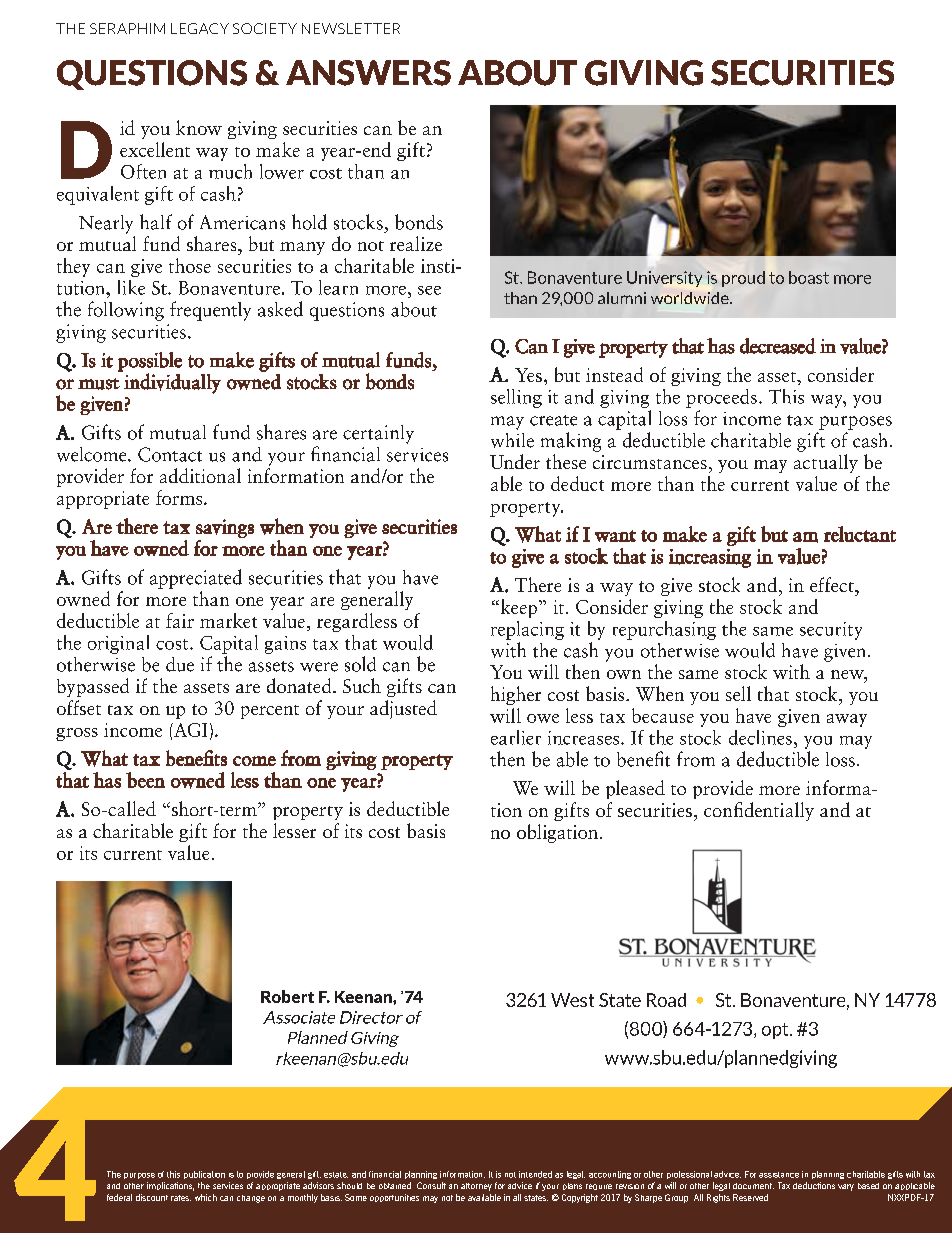 Image resolution: width=952 pixels, height=1233 pixels. I want to click on attorney, so click(476, 1187).
